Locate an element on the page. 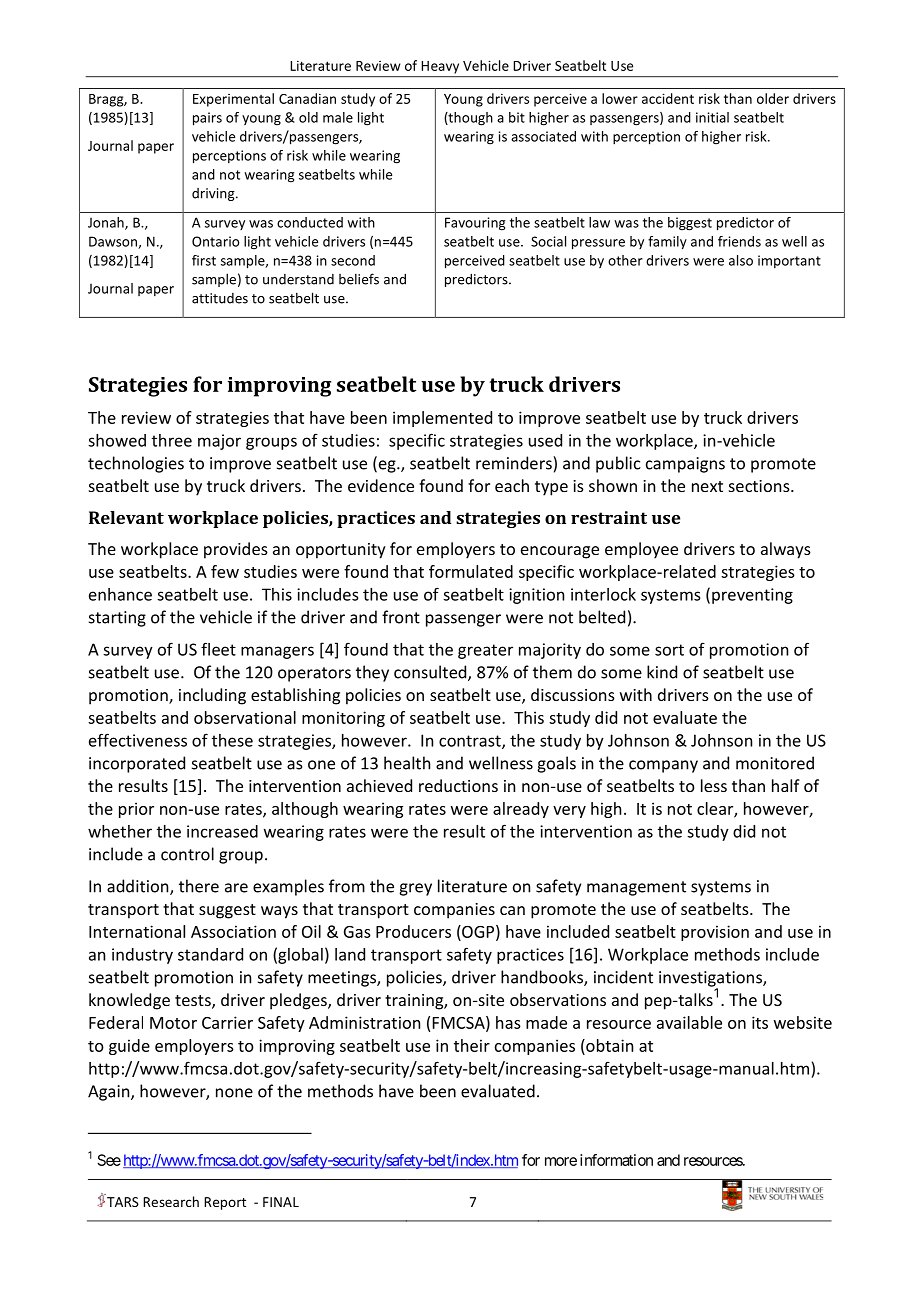 Image resolution: width=924 pixels, height=1308 pixels. more is located at coordinates (561, 1161).
